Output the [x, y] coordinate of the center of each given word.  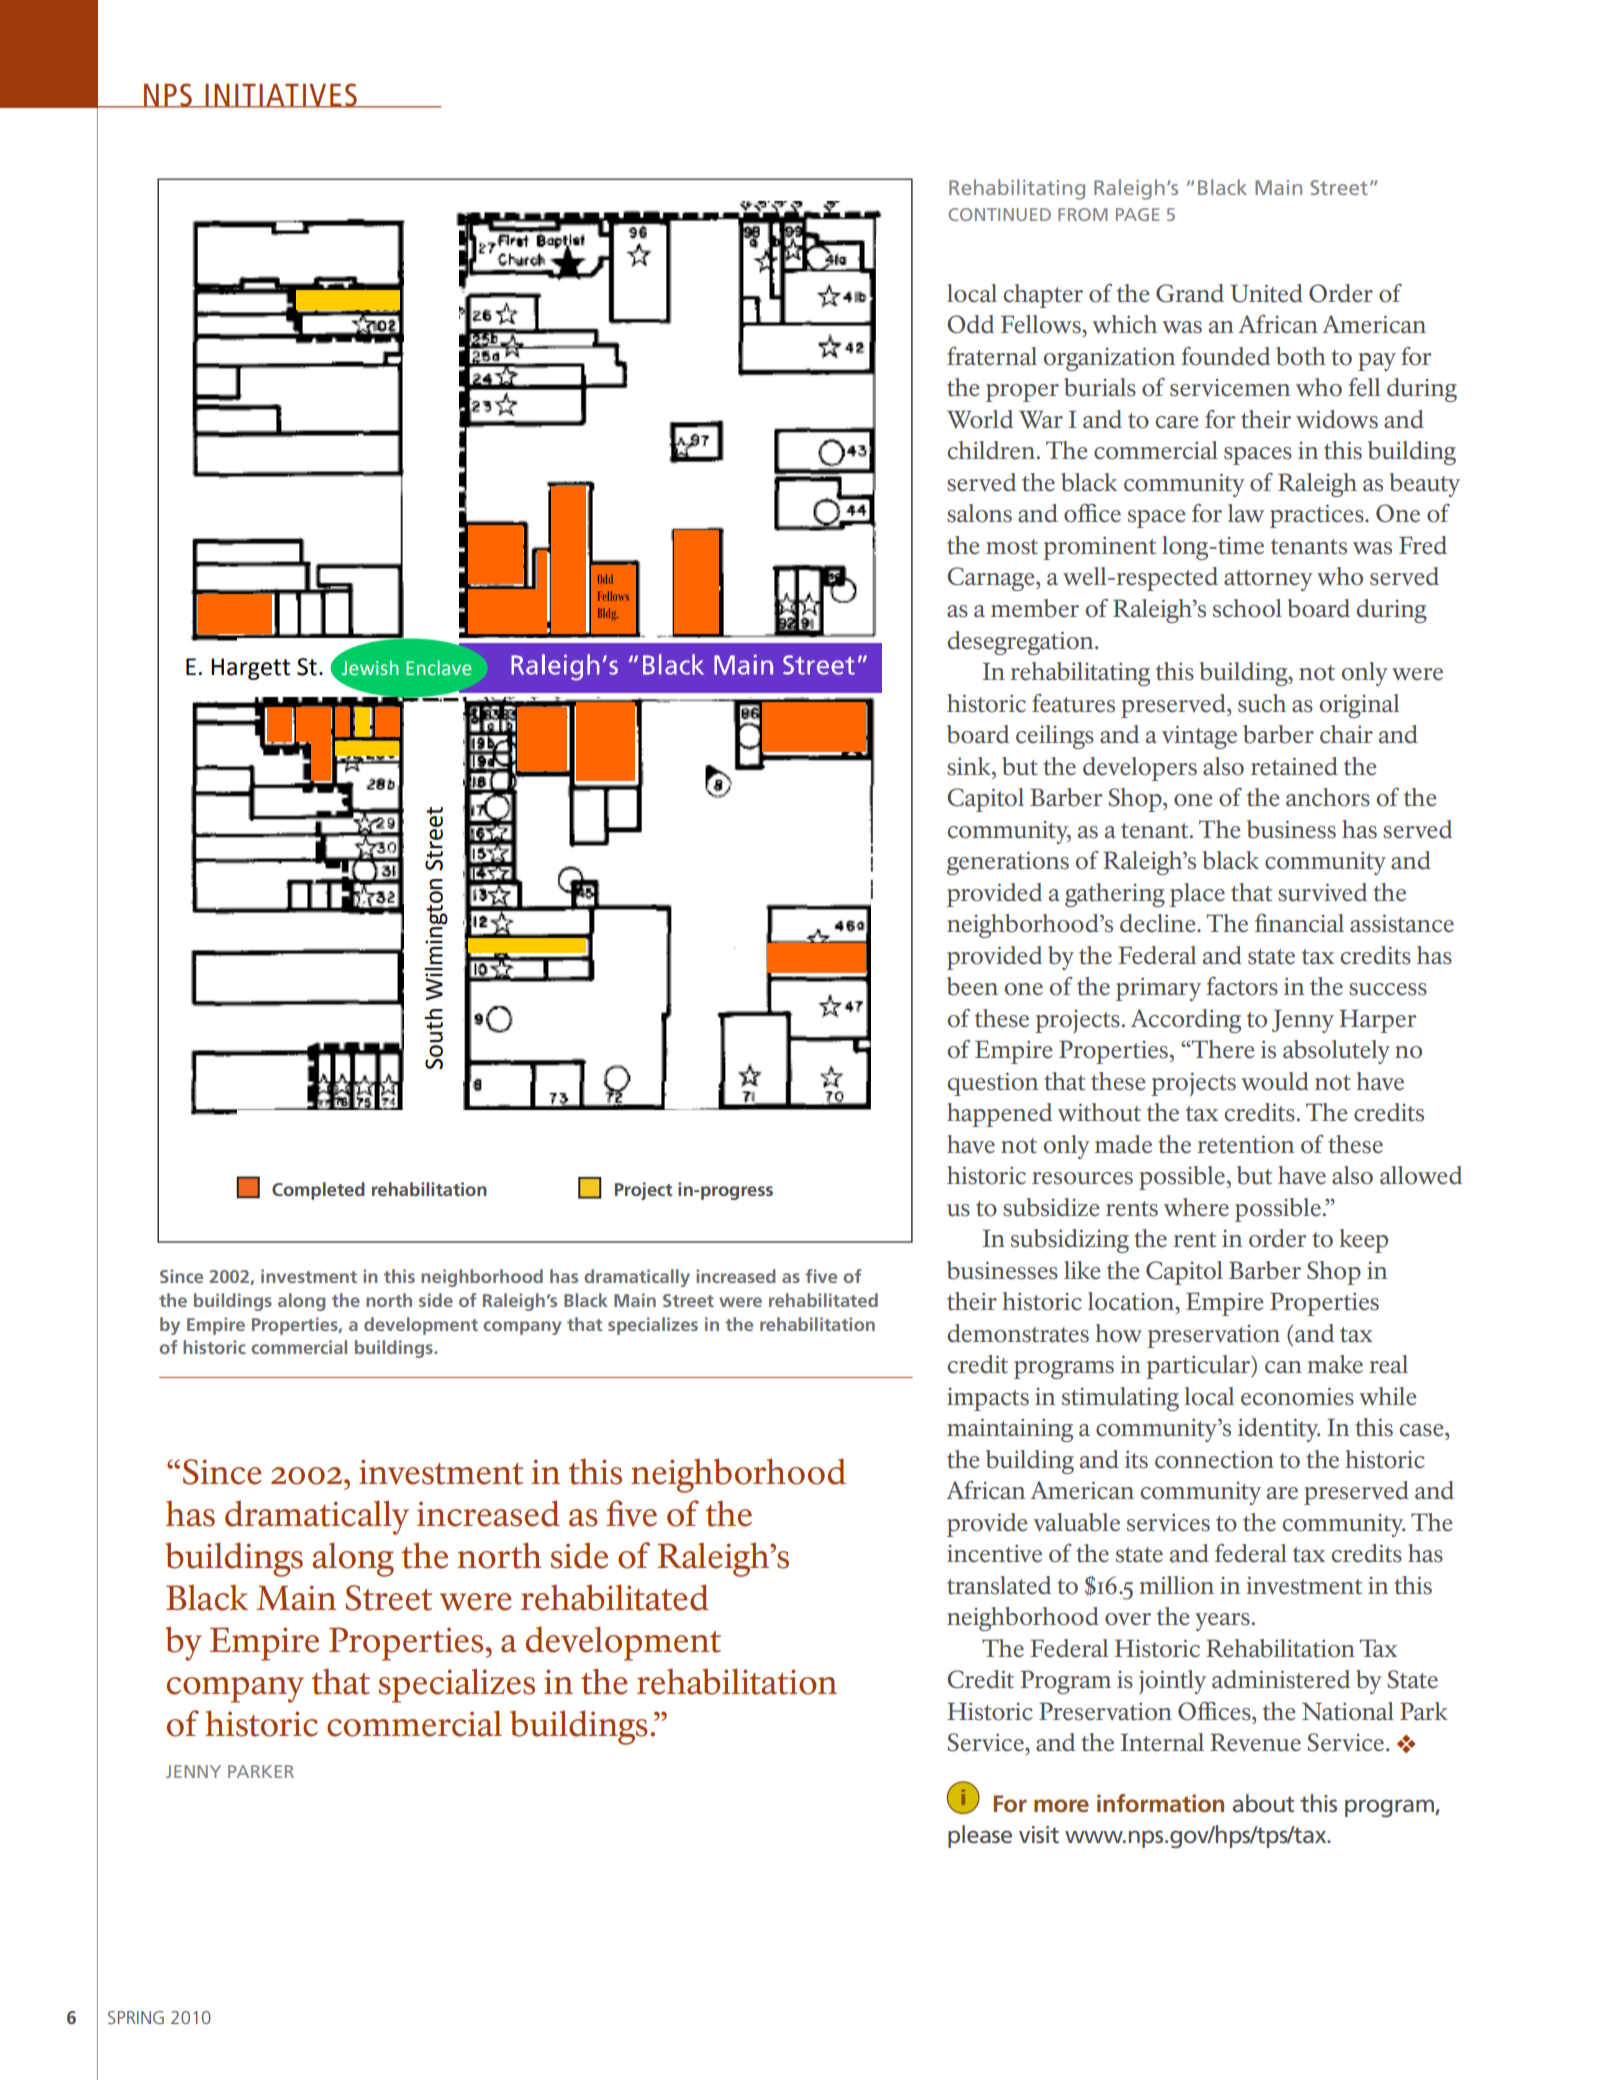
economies [1297, 1396]
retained [1294, 766]
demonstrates [1018, 1333]
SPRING [136, 2017]
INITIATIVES [281, 95]
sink [970, 766]
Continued [1000, 214]
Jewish [370, 668]
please [980, 1836]
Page [1137, 214]
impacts [988, 1399]
